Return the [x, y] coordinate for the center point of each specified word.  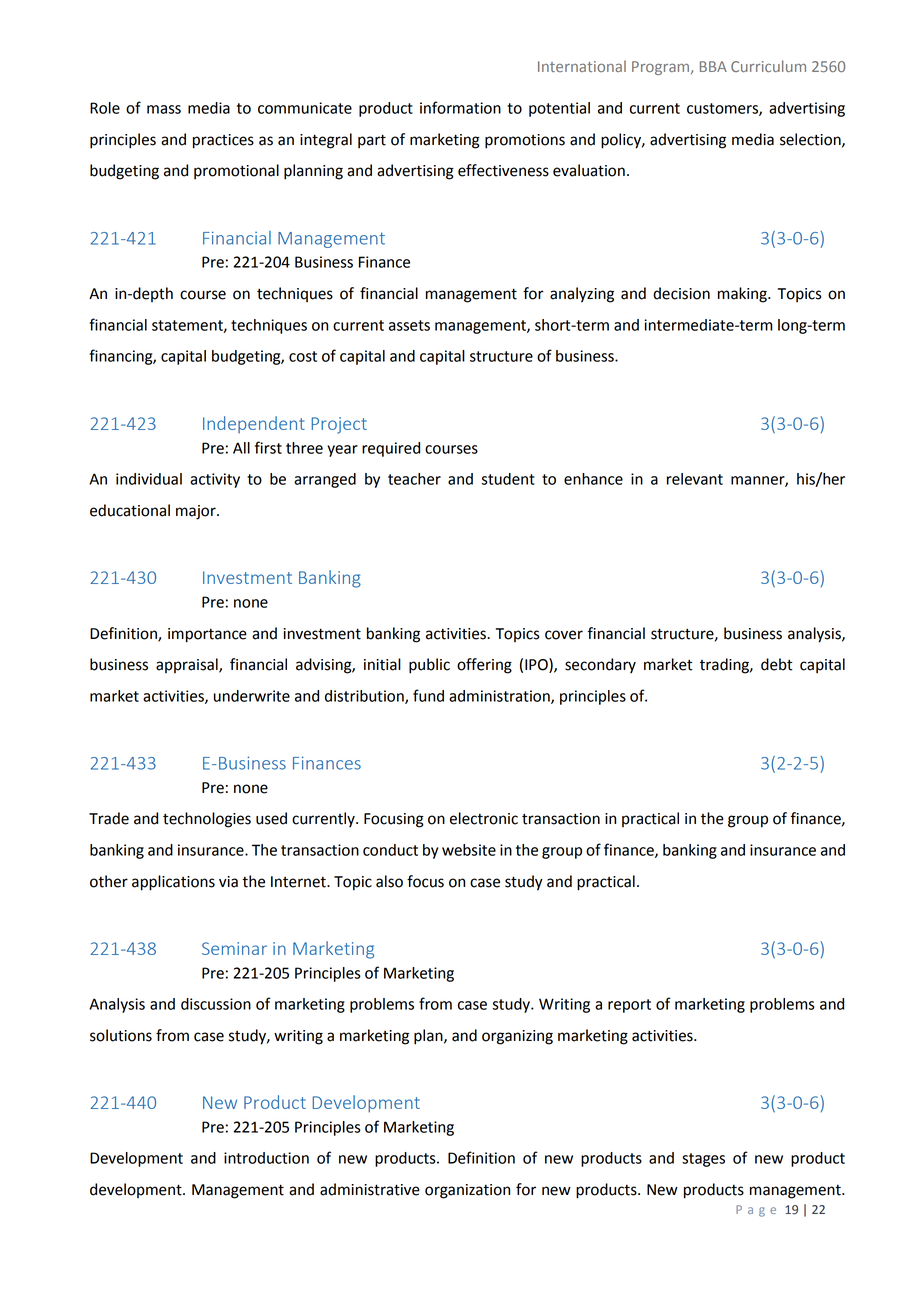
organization [467, 1191]
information [460, 107]
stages [703, 1160]
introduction [266, 1158]
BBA [713, 66]
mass [164, 109]
